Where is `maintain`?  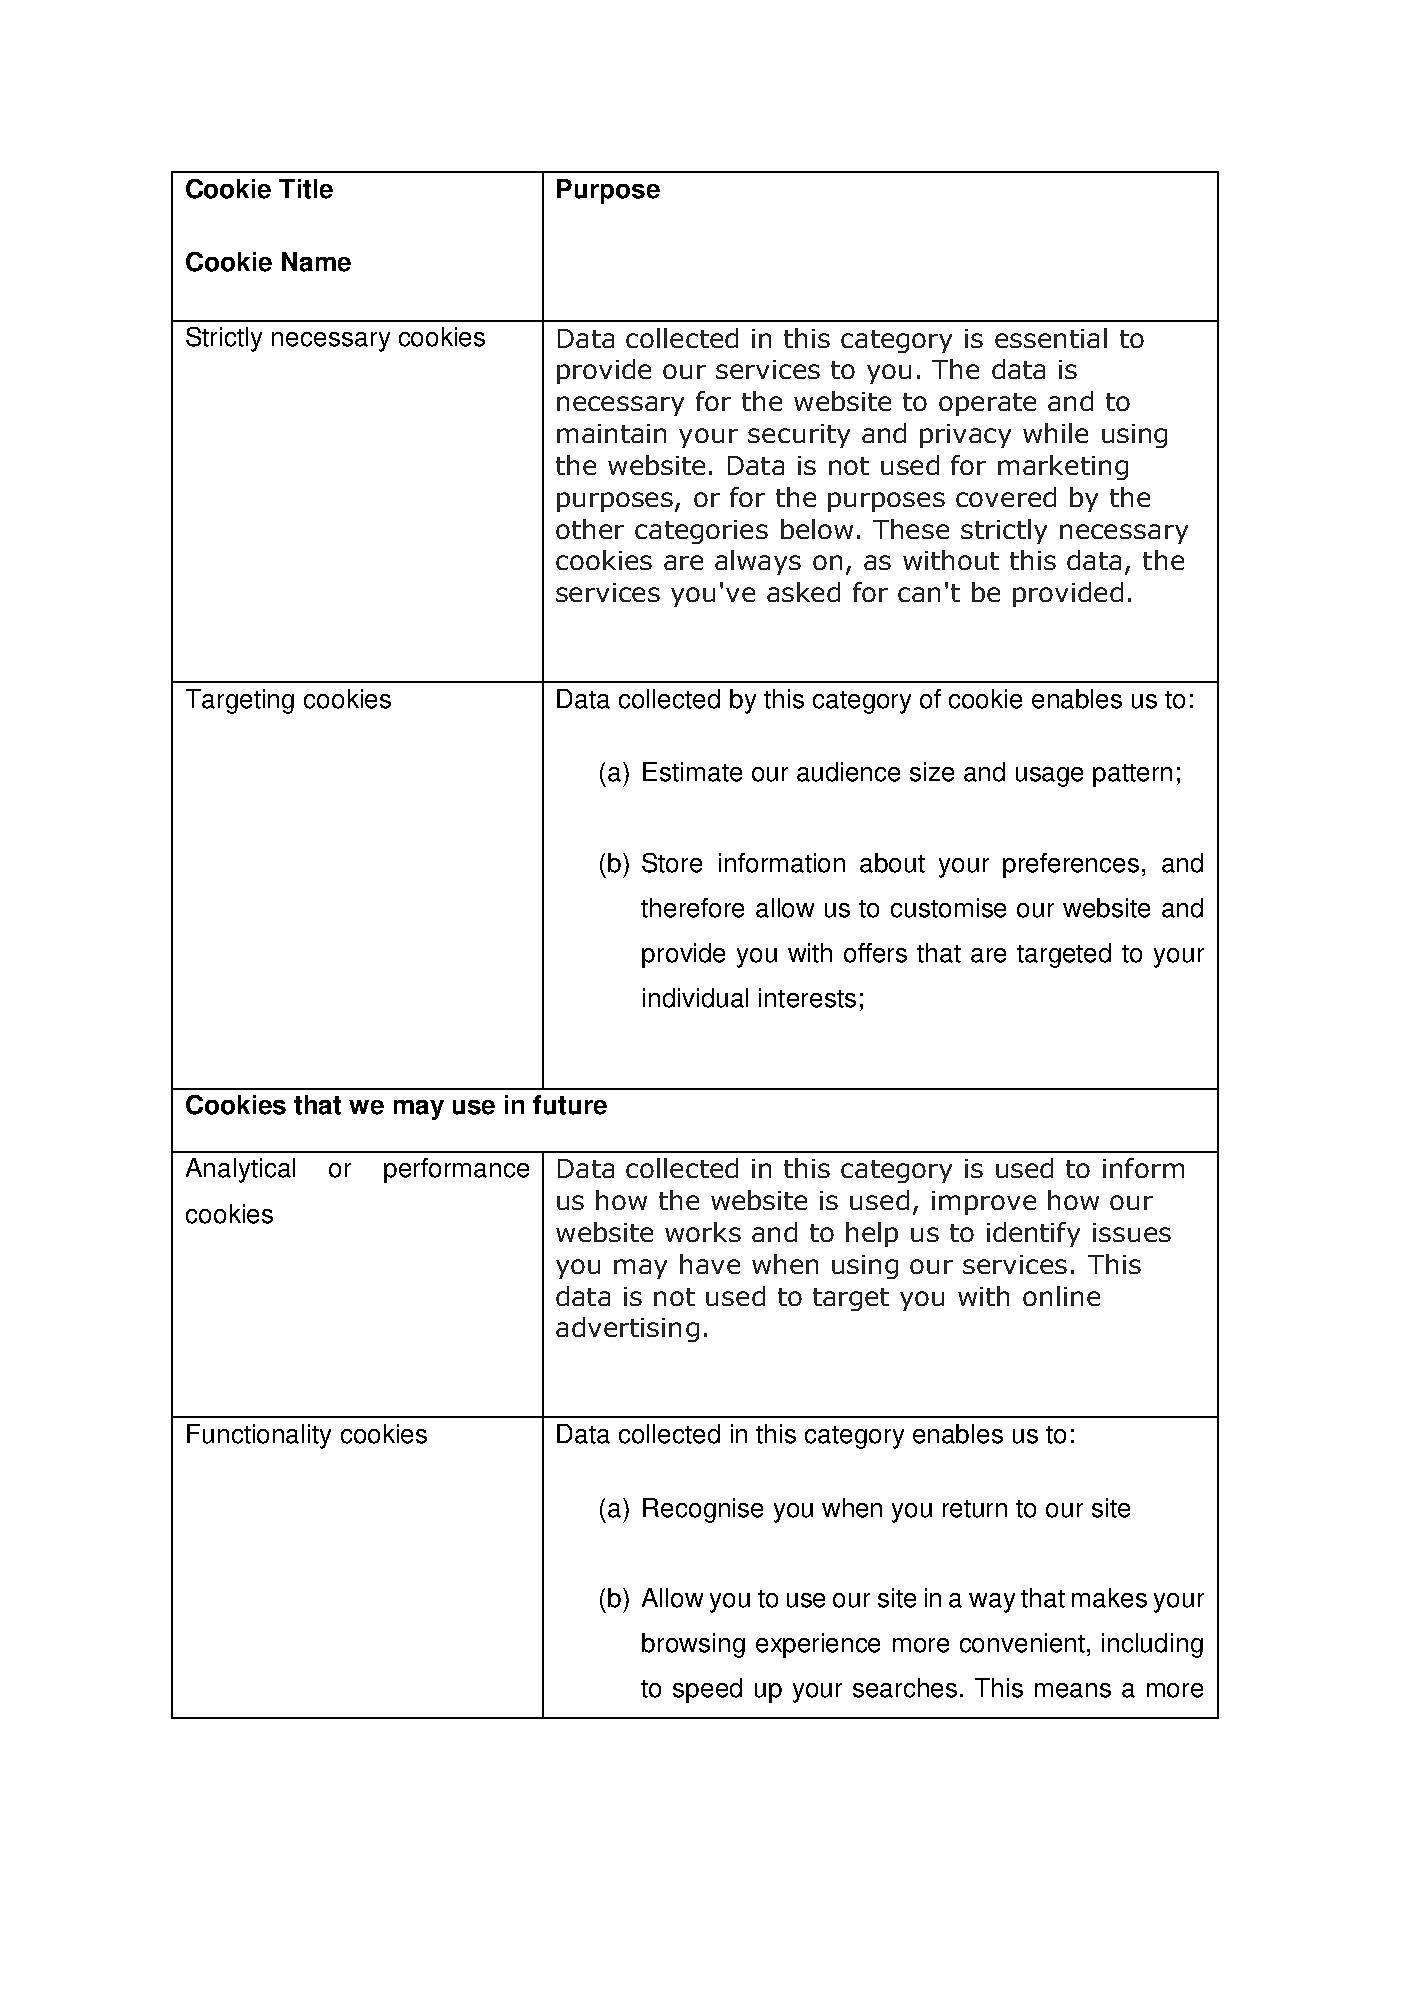
maintain is located at coordinates (611, 433).
